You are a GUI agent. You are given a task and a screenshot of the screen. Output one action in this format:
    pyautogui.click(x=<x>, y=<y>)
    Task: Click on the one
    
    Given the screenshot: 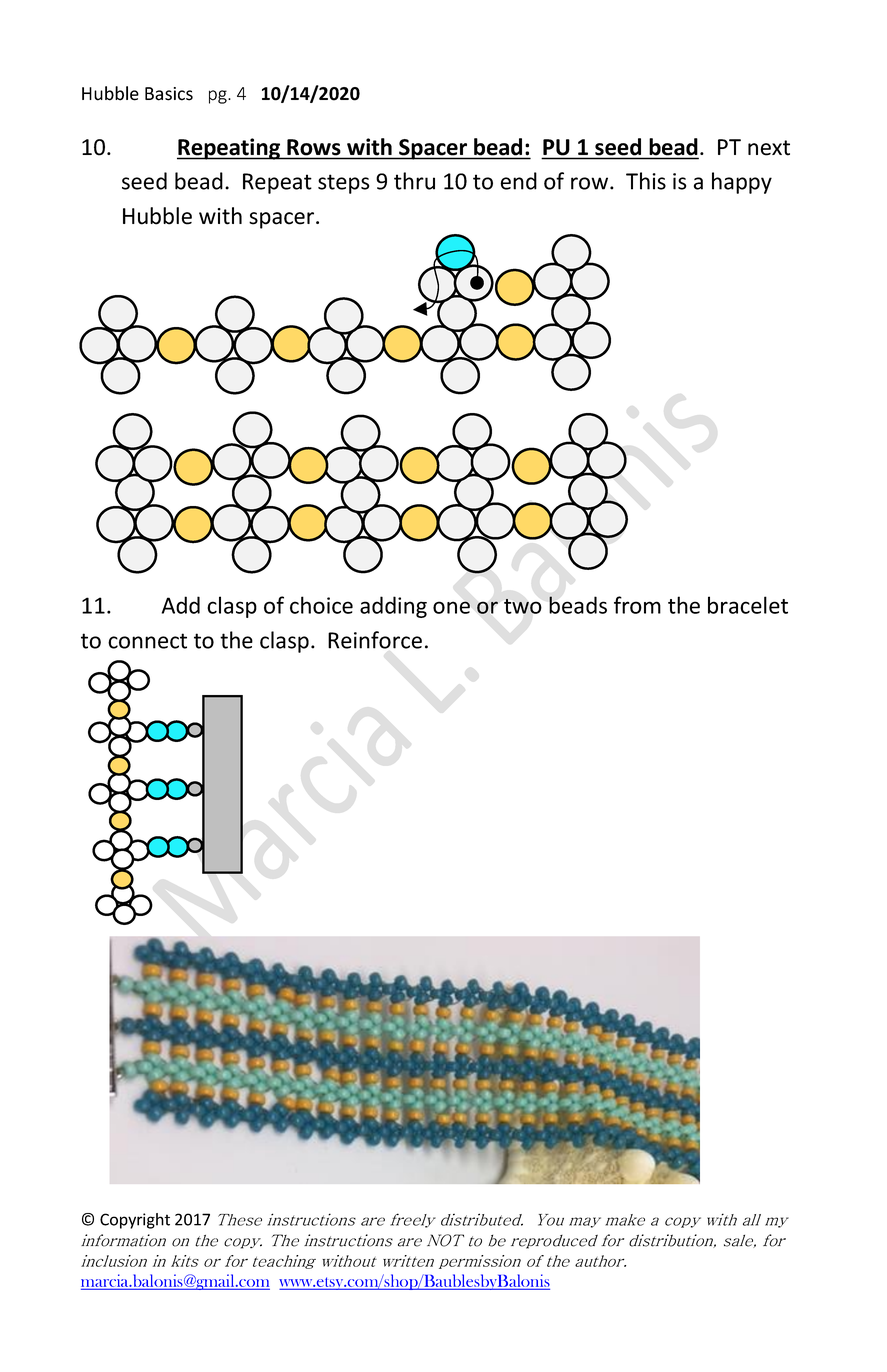 What is the action you would take?
    pyautogui.click(x=451, y=607)
